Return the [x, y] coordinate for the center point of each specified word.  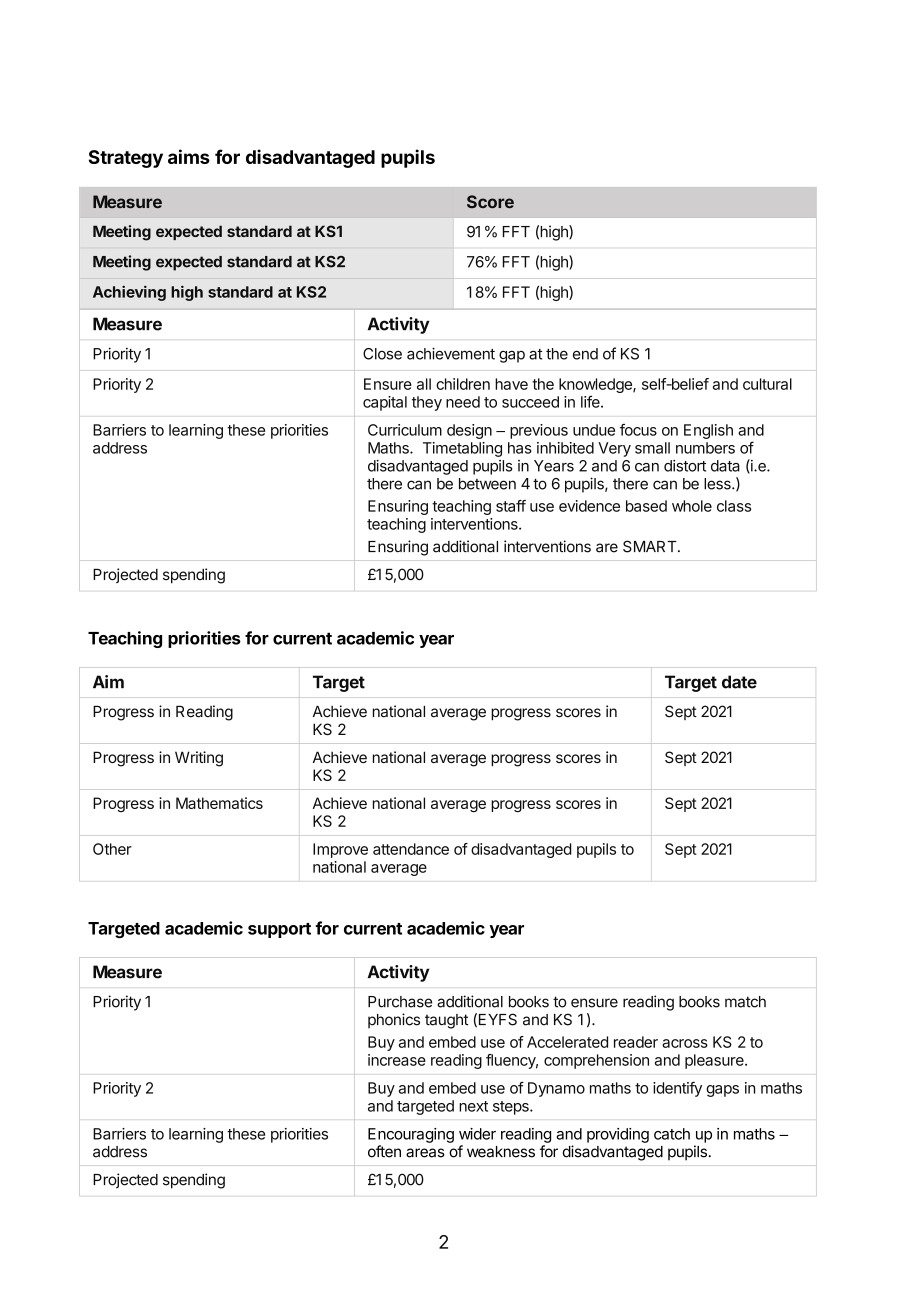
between [487, 484]
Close [382, 354]
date [739, 682]
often [384, 1151]
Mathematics [219, 803]
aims [189, 156]
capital [385, 403]
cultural [767, 384]
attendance [411, 849]
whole [692, 506]
